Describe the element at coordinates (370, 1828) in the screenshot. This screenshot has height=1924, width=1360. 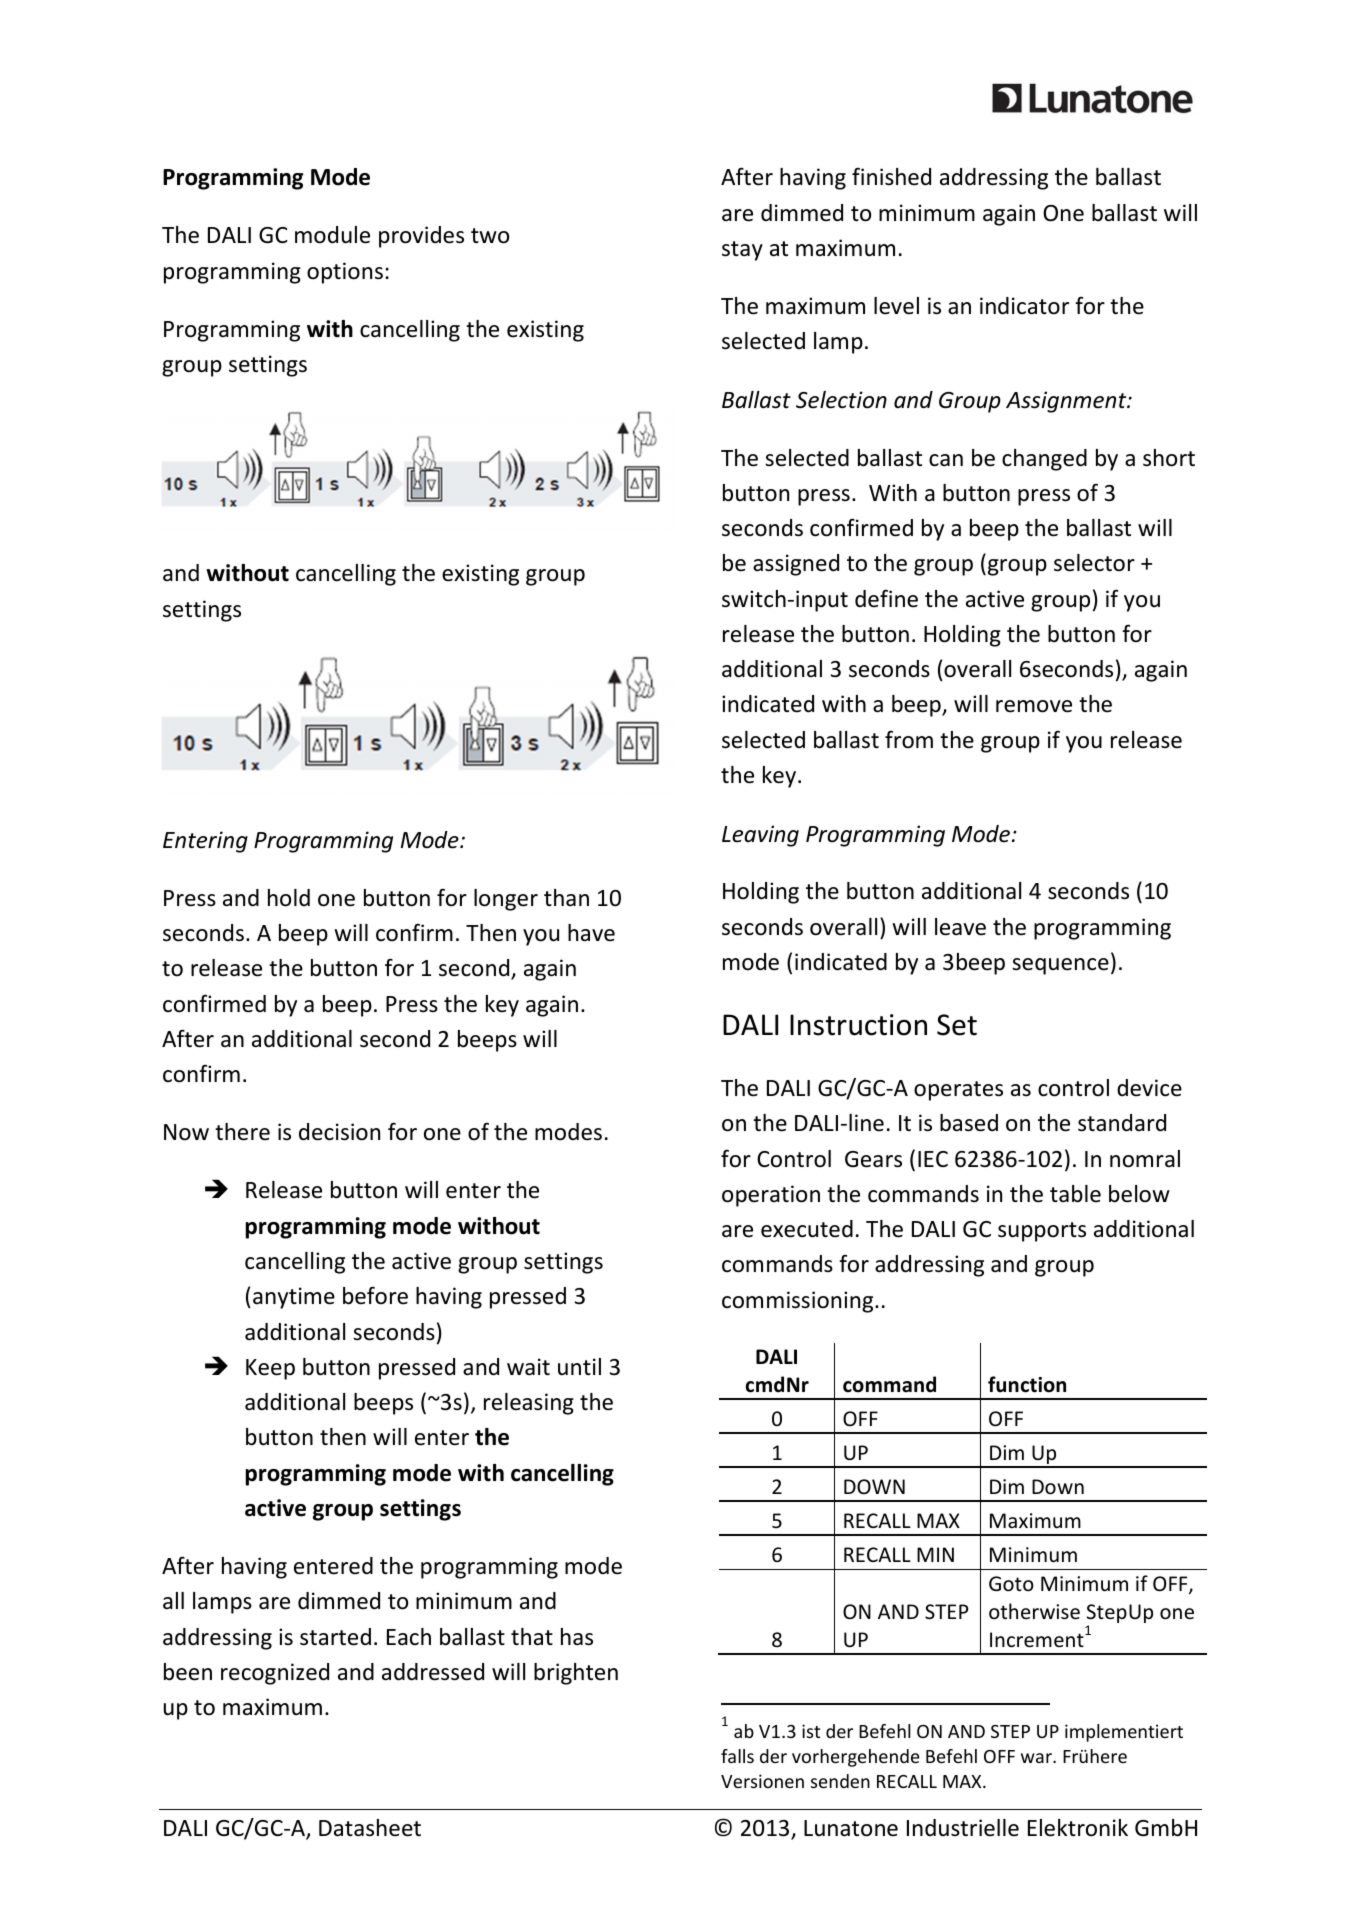
I see `Datasheet` at that location.
